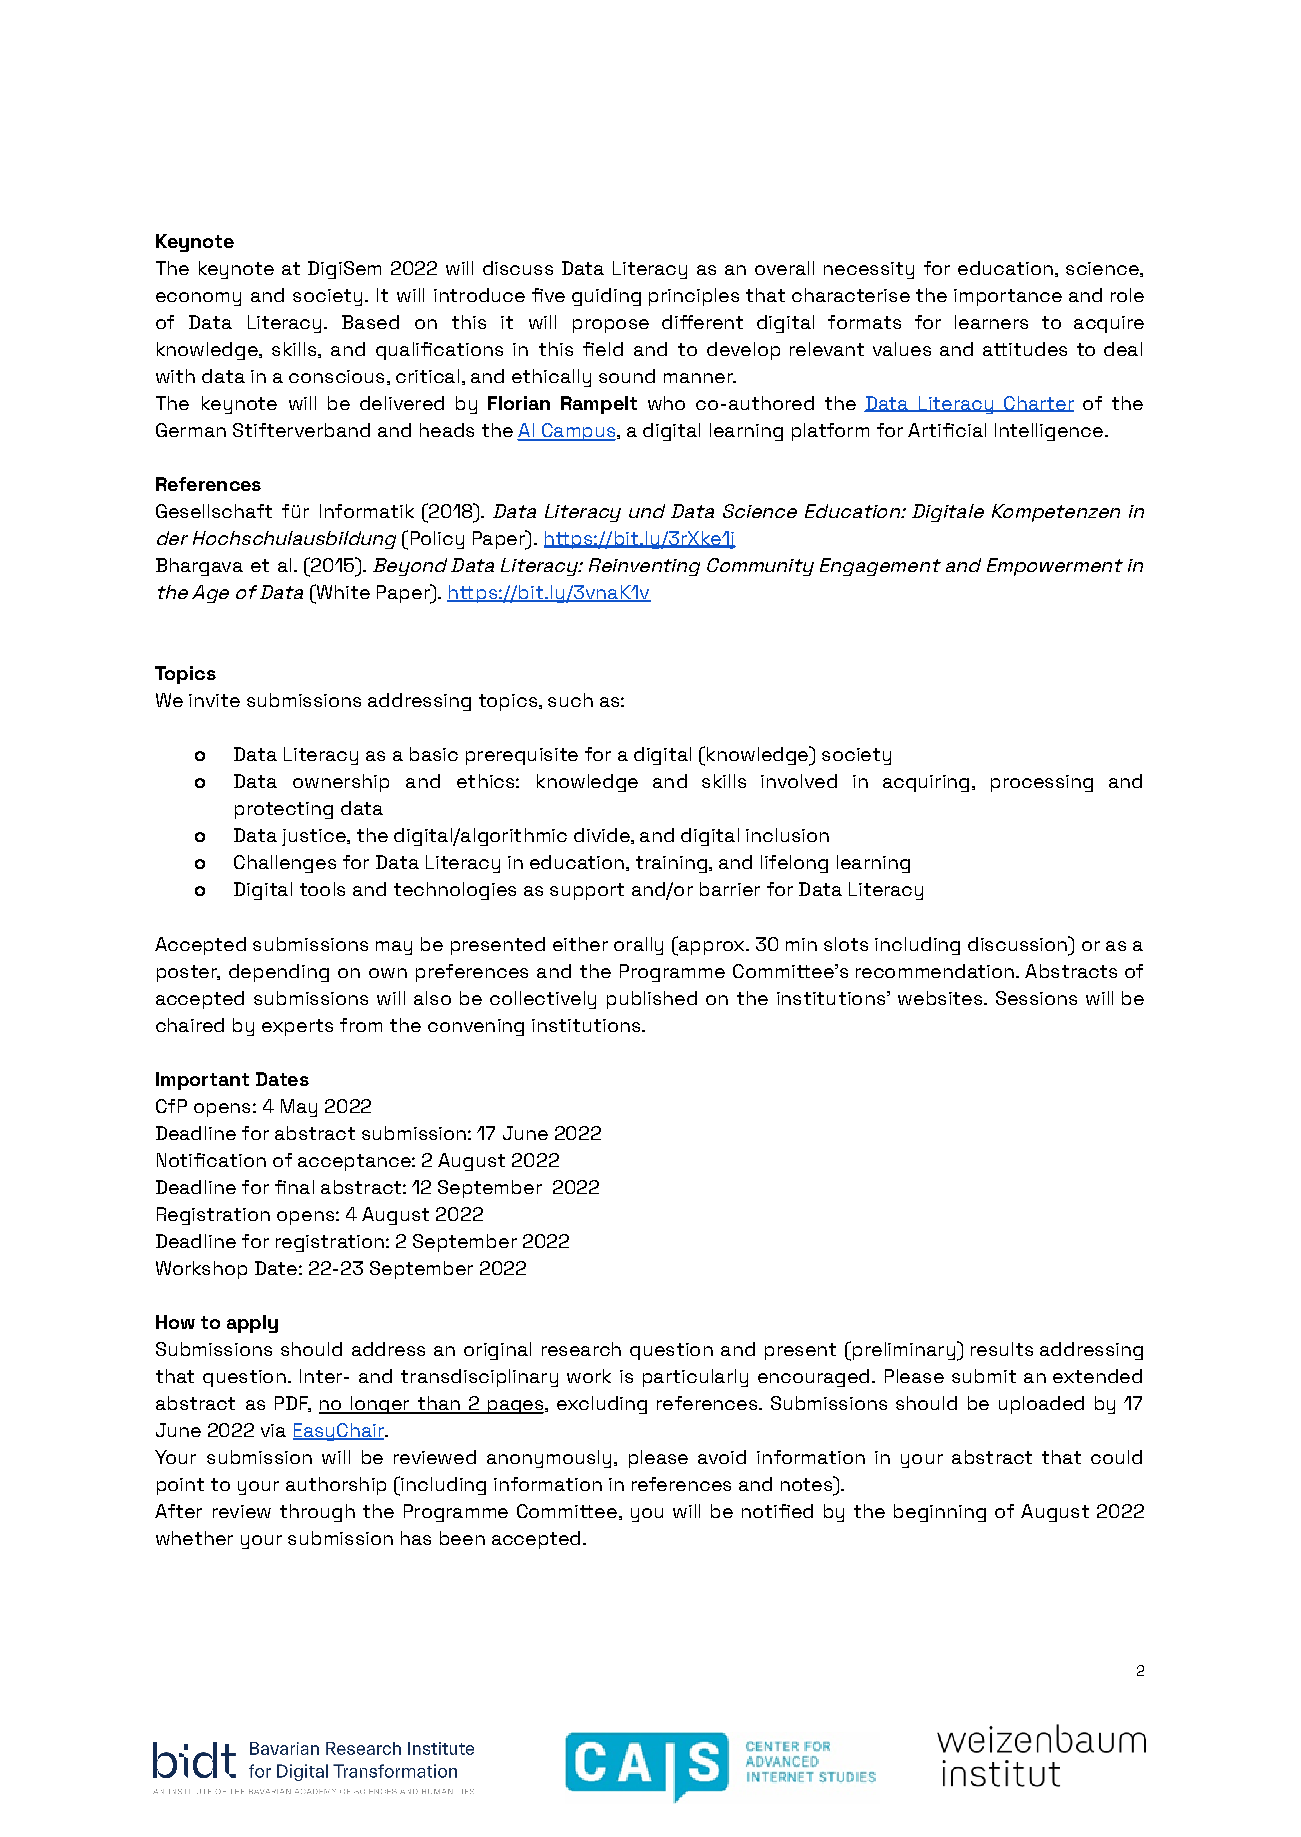 The width and height of the screenshot is (1301, 1837). Describe the element at coordinates (935, 971) in the screenshot. I see `recommendation` at that location.
